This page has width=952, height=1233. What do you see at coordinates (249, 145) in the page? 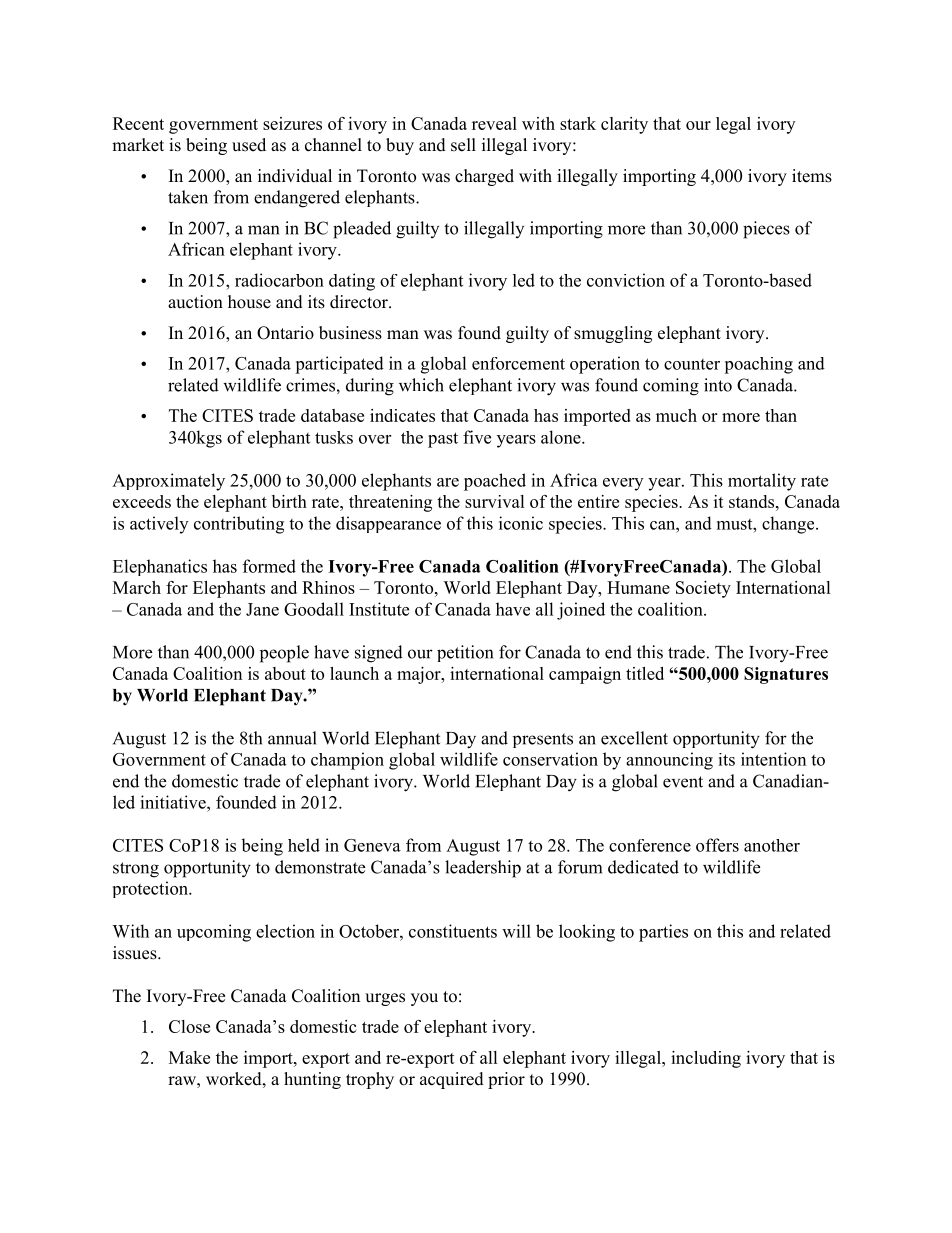
I see `used` at bounding box center [249, 145].
